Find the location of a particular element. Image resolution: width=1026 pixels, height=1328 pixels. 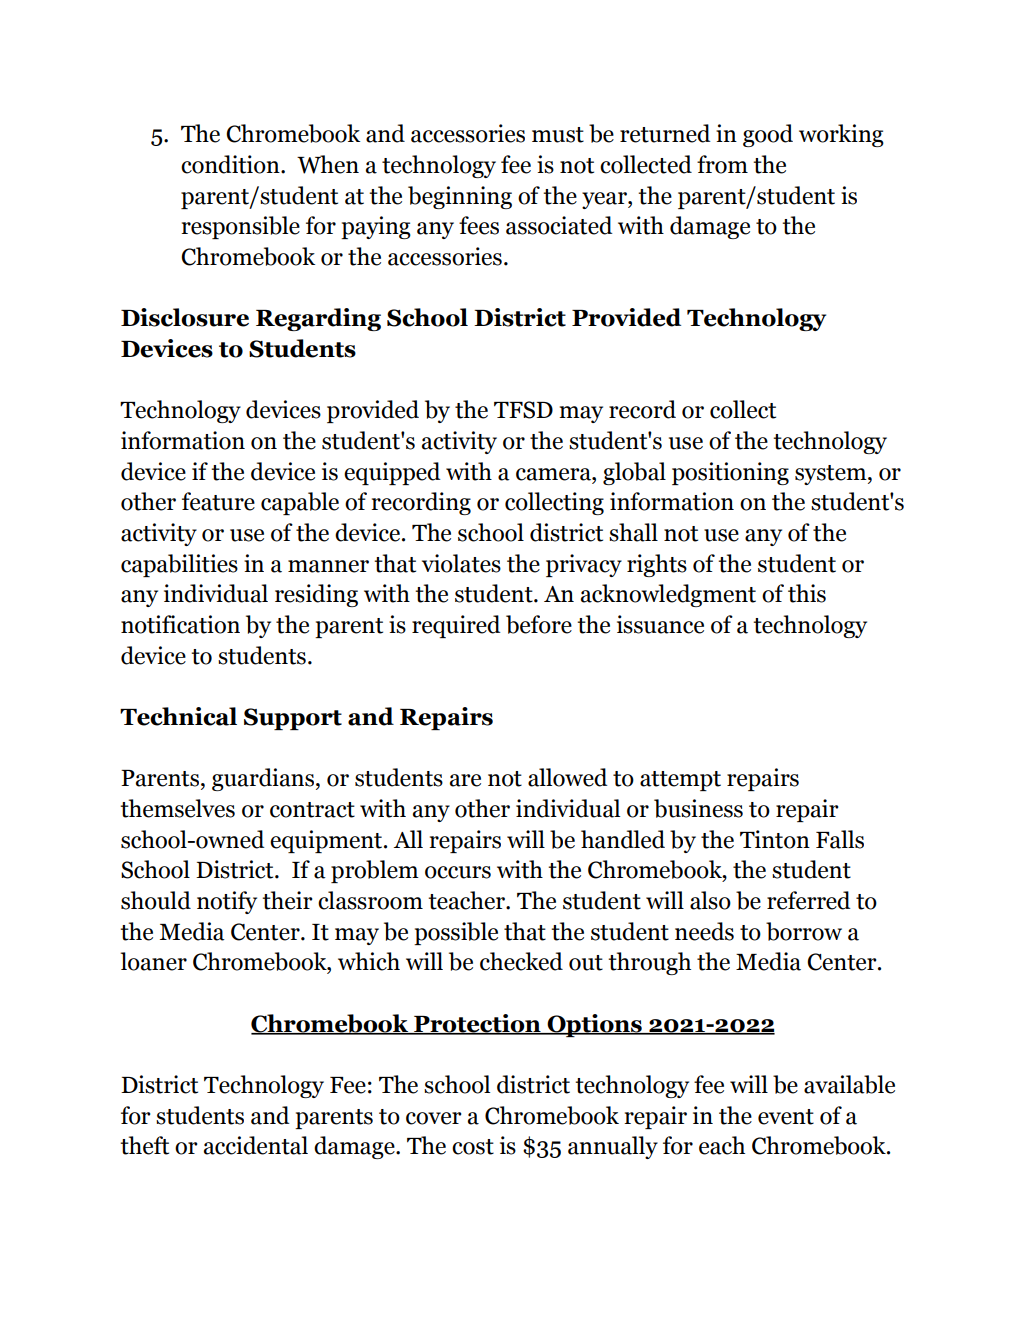

accidental is located at coordinates (256, 1145).
